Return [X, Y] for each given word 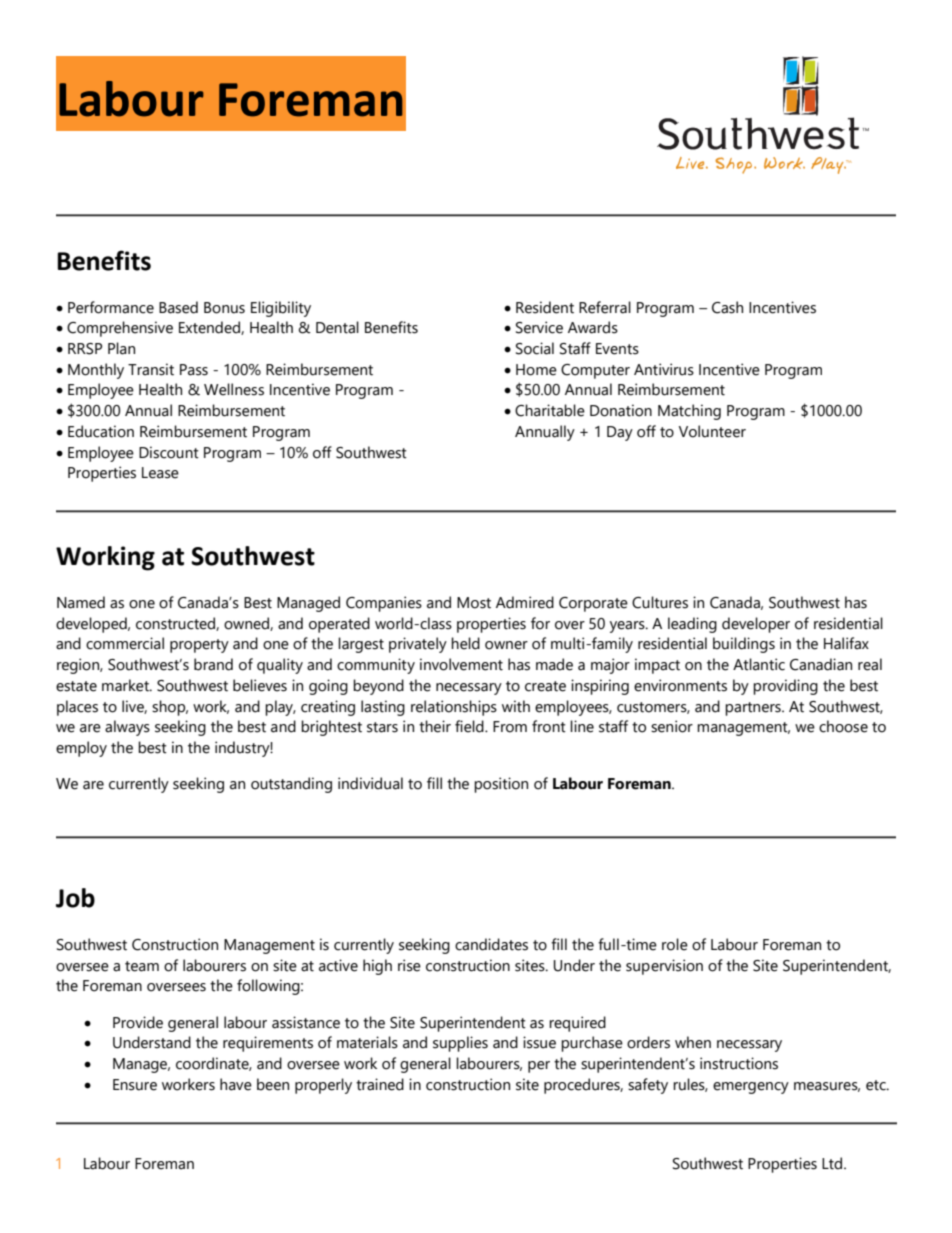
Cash [727, 307]
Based [178, 307]
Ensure [135, 1085]
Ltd [833, 1163]
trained [380, 1084]
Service [539, 327]
